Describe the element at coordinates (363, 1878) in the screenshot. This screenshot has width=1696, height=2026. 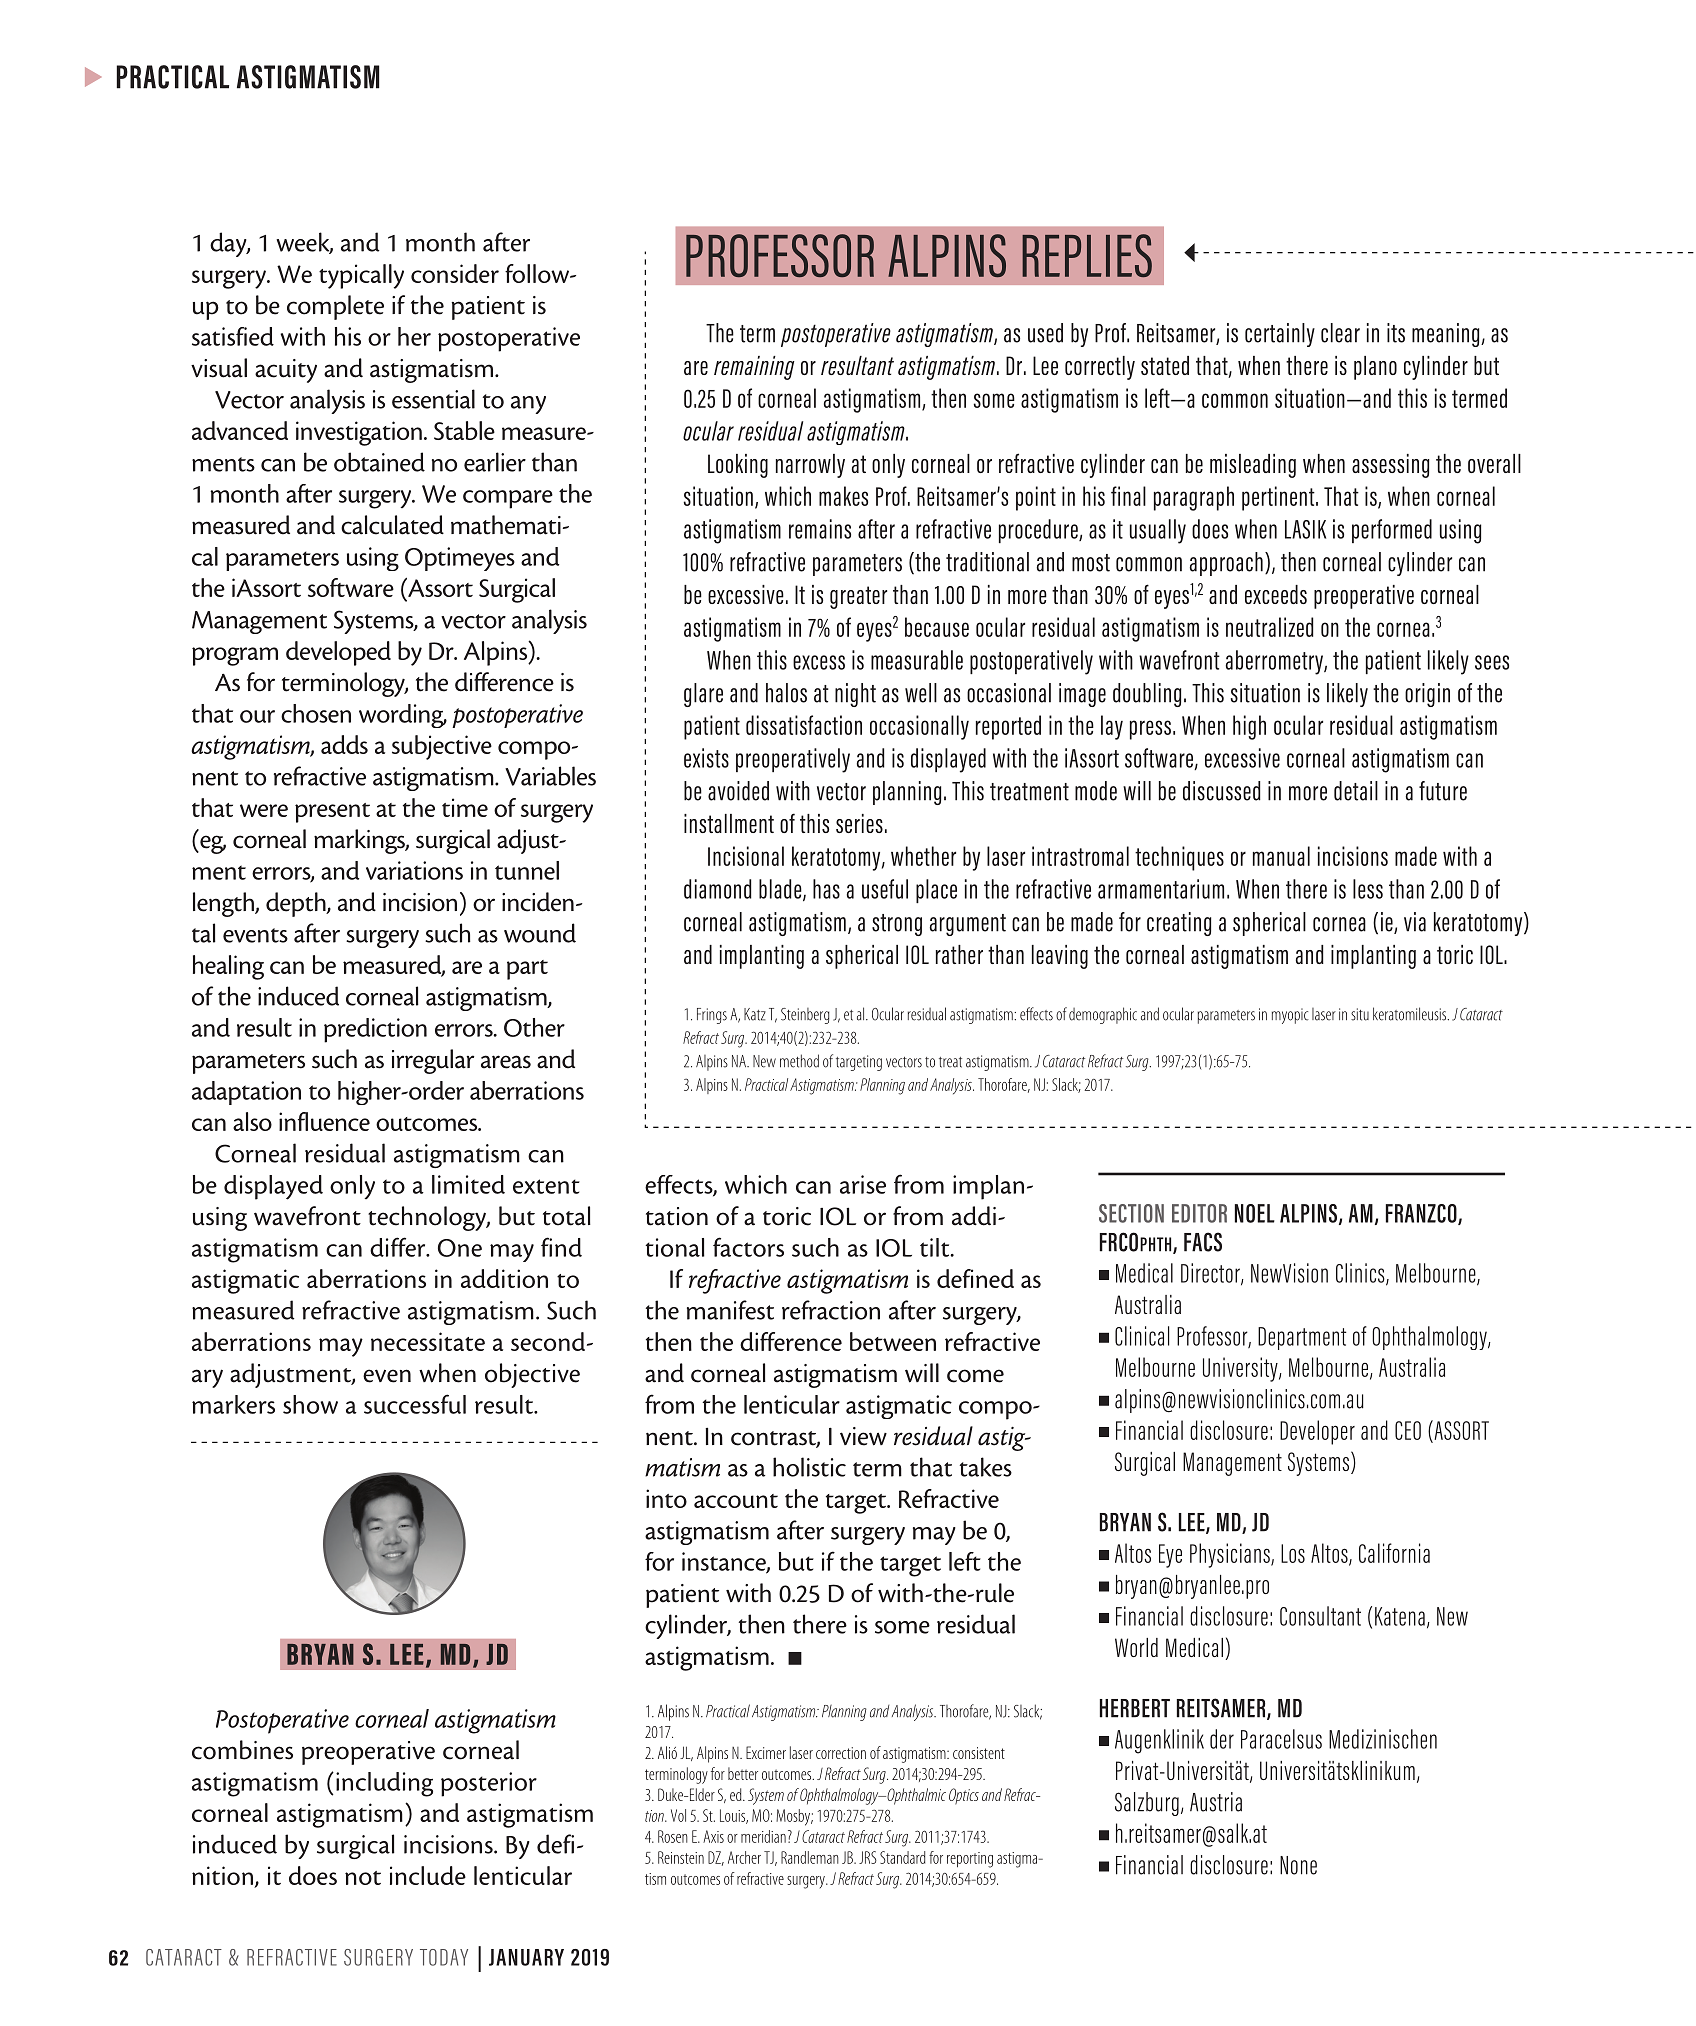
I see `not` at that location.
